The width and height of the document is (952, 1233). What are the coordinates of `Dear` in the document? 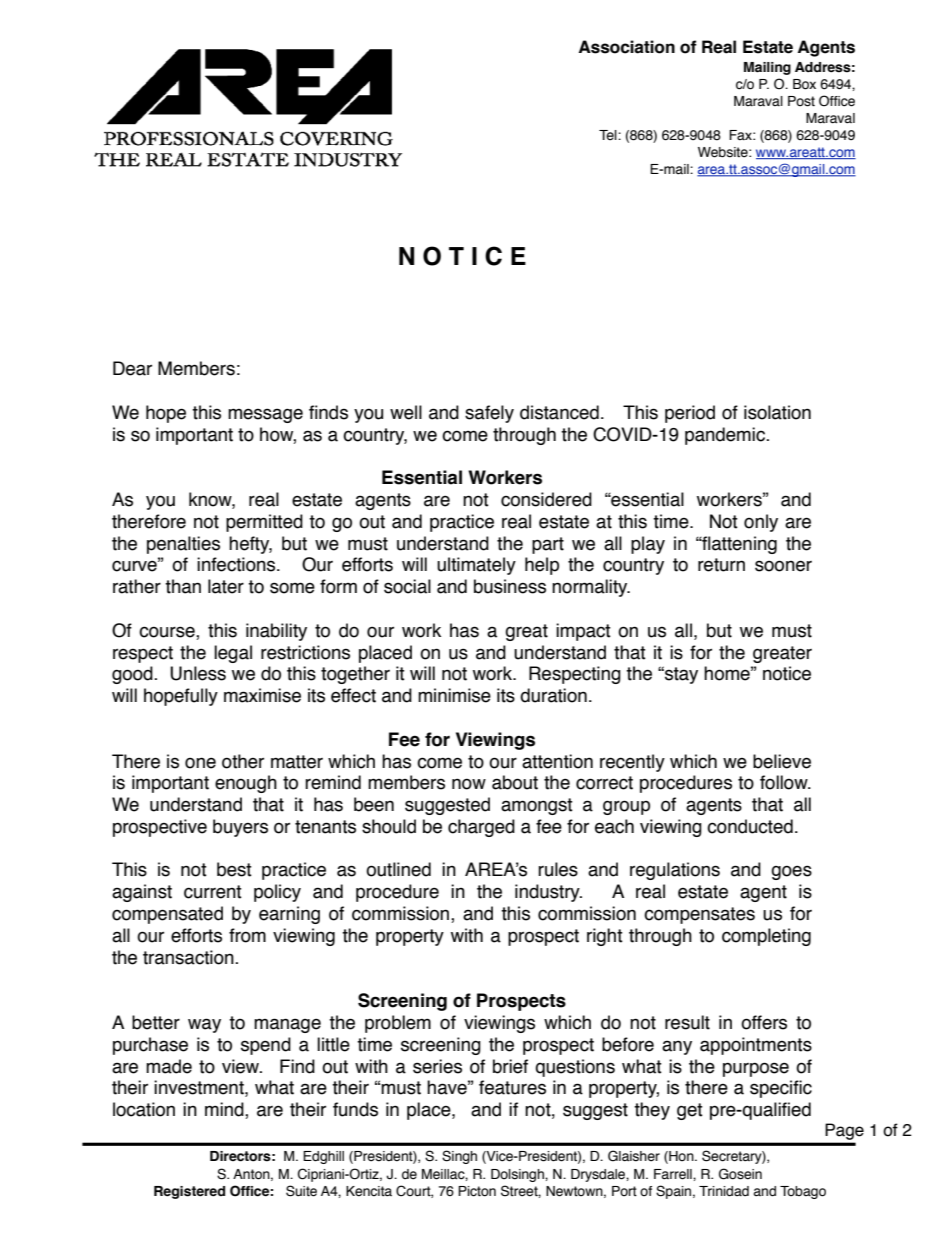 It's located at (132, 368).
